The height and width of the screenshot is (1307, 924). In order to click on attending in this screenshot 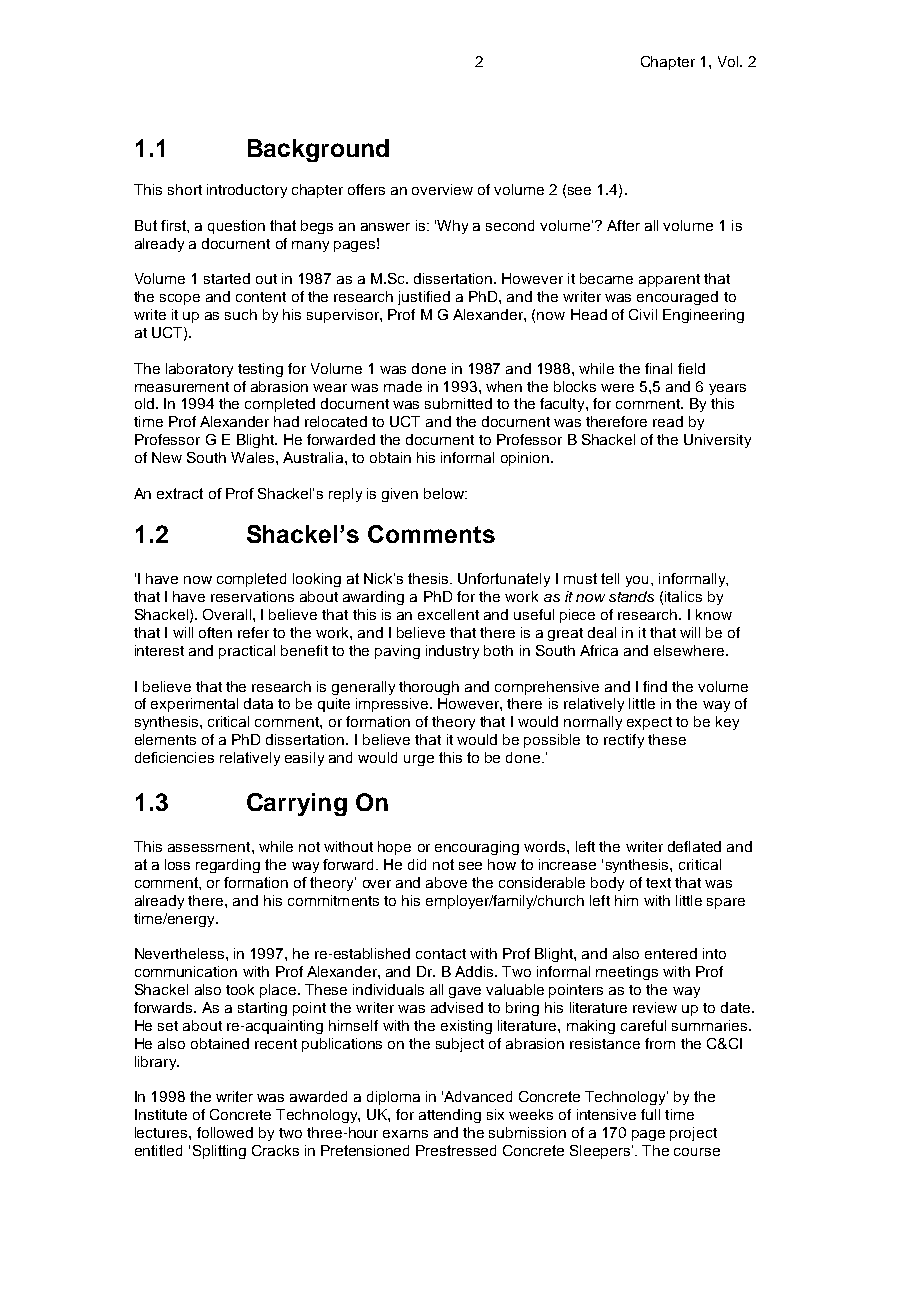, I will do `click(450, 1116)`.
